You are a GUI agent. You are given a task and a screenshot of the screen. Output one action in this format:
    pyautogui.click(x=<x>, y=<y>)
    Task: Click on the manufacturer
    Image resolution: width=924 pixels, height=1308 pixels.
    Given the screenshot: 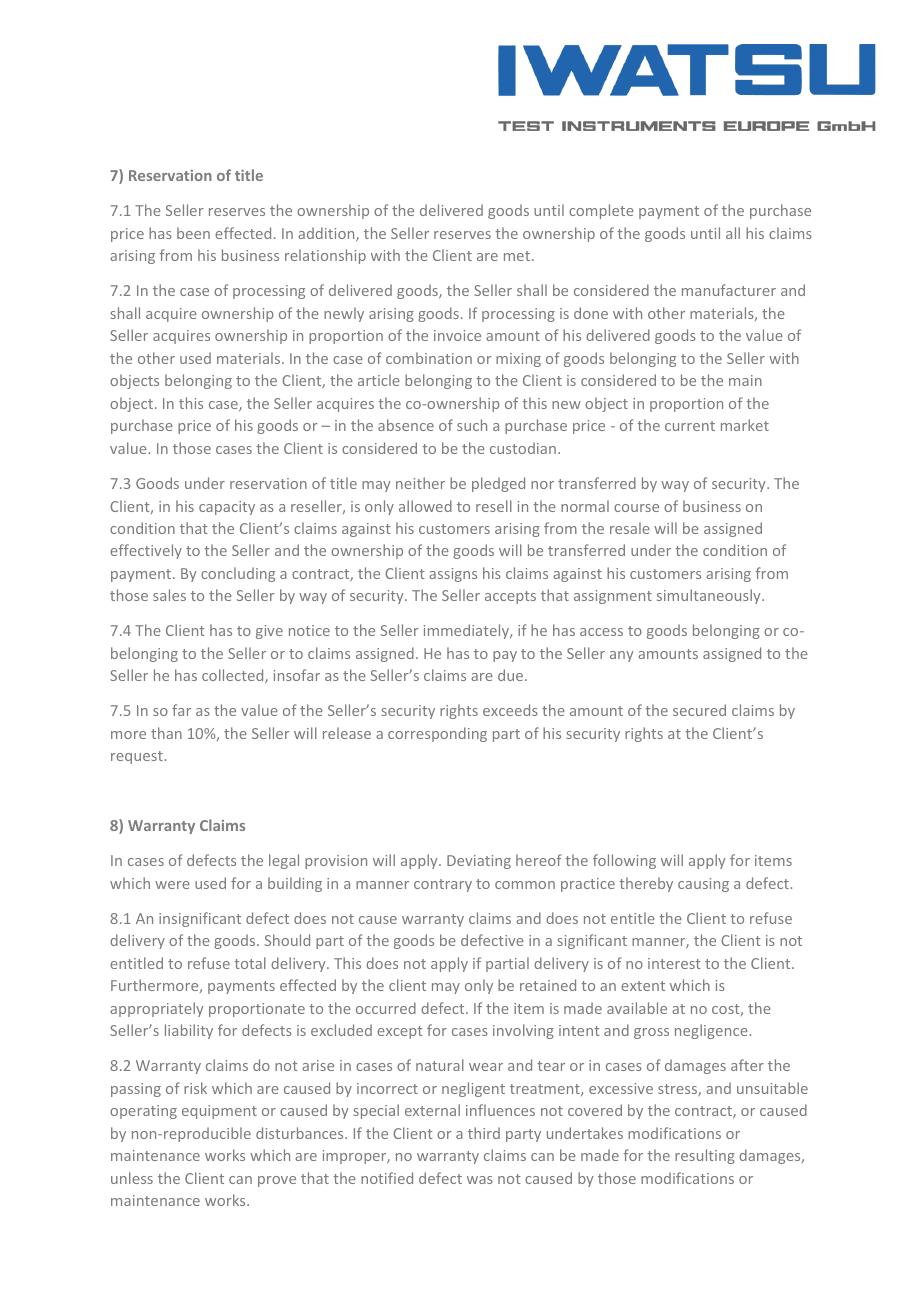 What is the action you would take?
    pyautogui.click(x=729, y=290)
